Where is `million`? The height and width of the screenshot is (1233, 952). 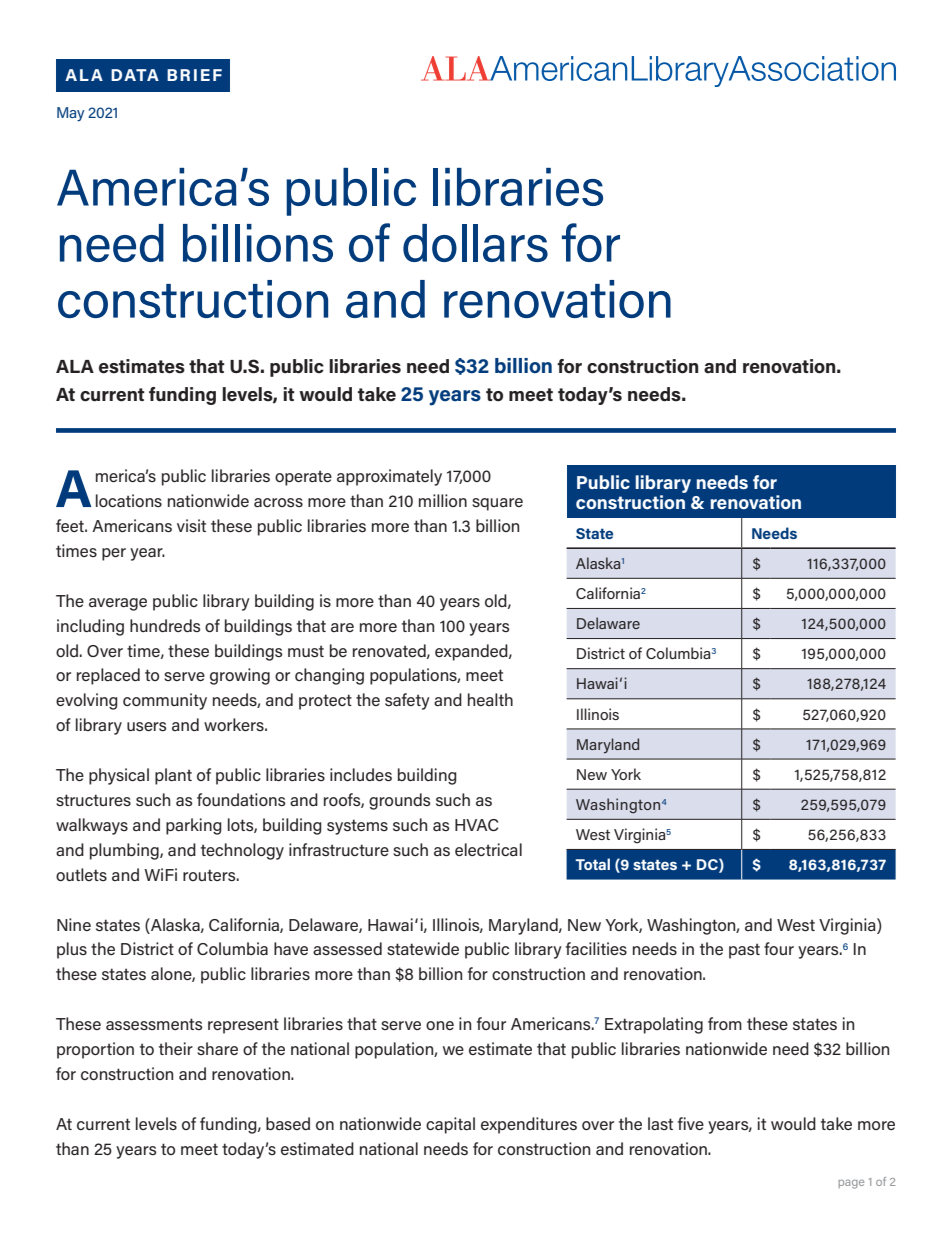 million is located at coordinates (443, 500).
